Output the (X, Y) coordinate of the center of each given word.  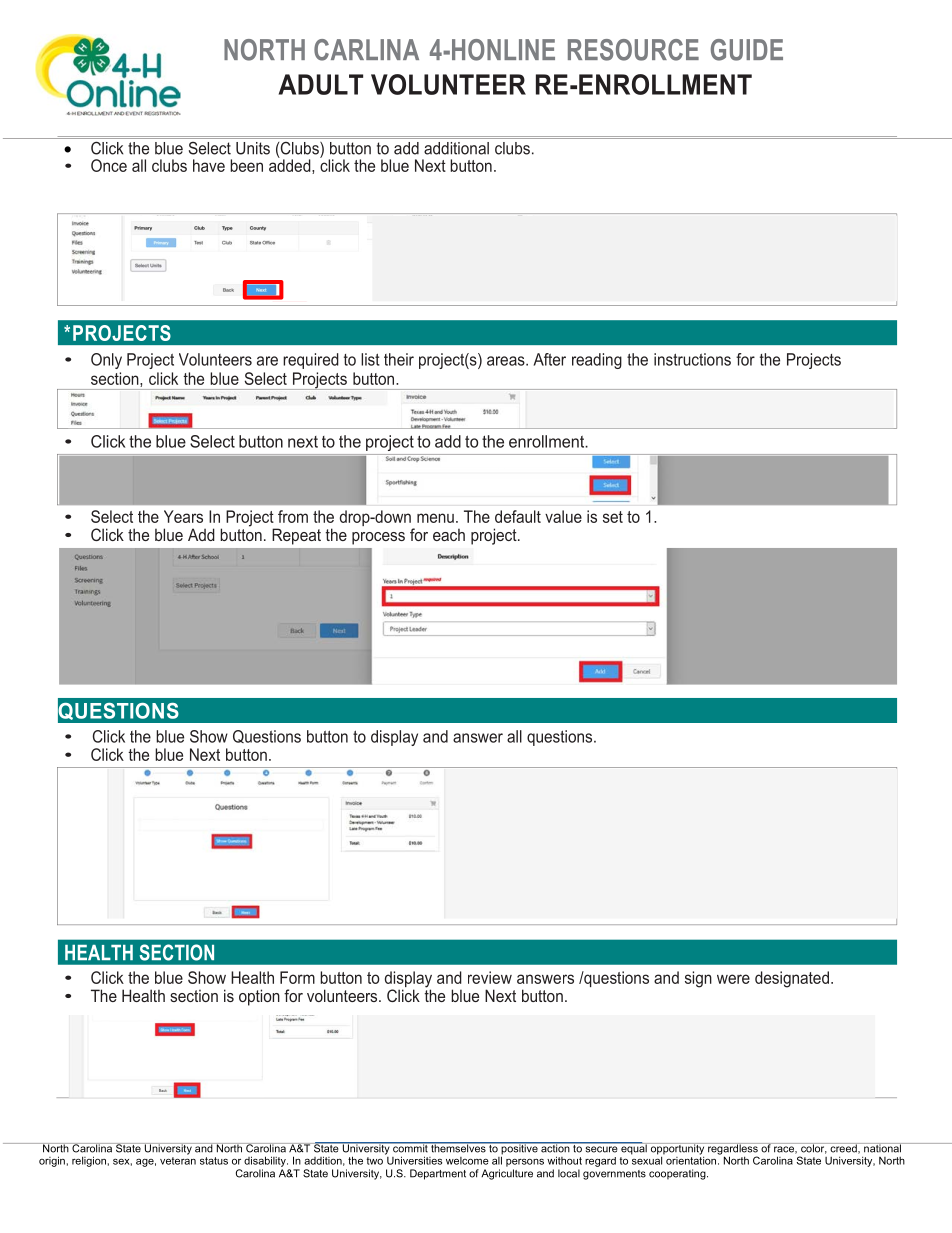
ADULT (321, 84)
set (613, 517)
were (733, 979)
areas (507, 361)
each (449, 535)
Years (183, 516)
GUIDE (747, 50)
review (490, 977)
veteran (178, 1161)
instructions (692, 359)
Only (106, 361)
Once (109, 165)
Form (297, 977)
